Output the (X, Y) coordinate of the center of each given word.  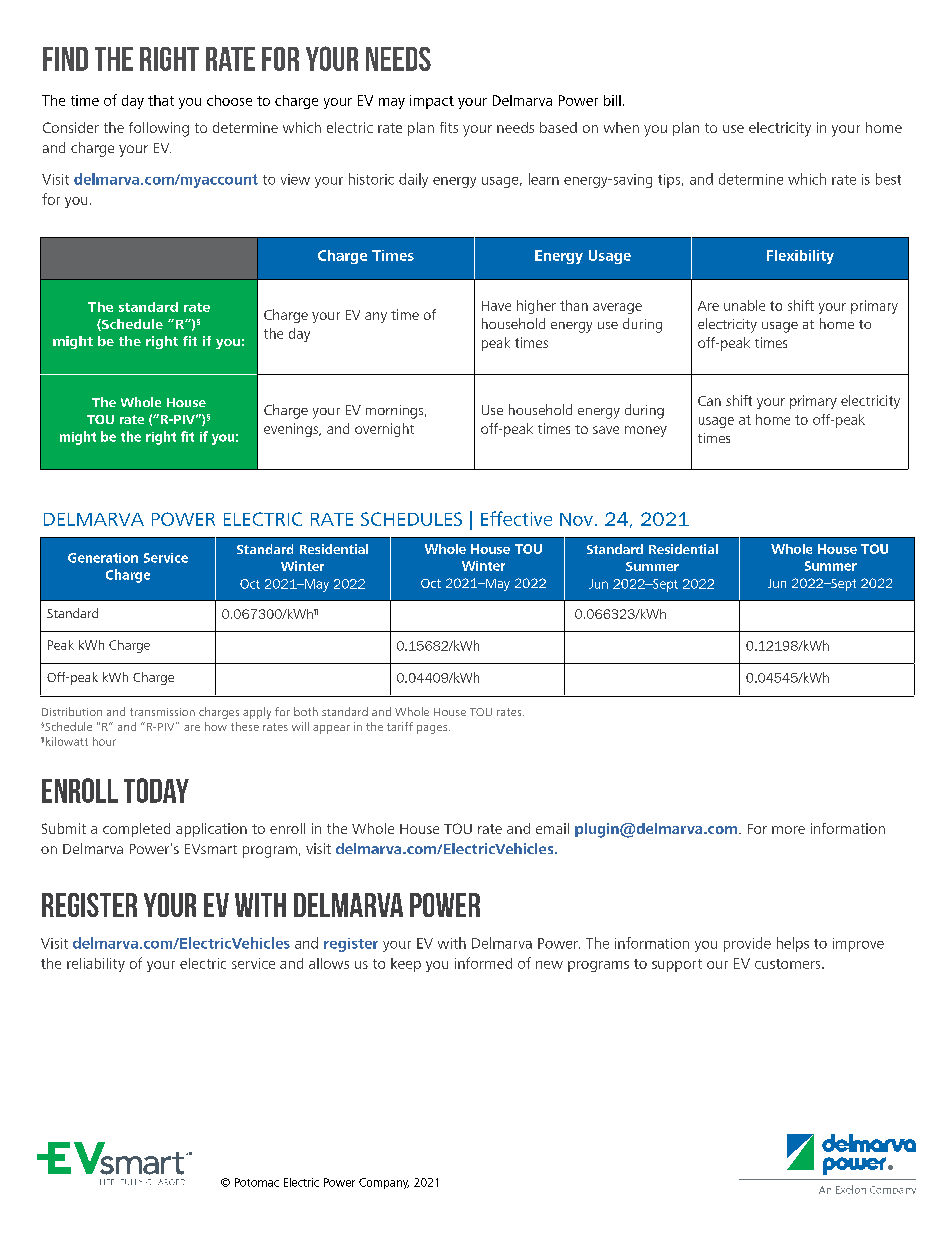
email (552, 828)
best (888, 179)
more (788, 830)
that (161, 100)
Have (496, 306)
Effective (516, 518)
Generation (103, 558)
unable (744, 305)
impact (432, 102)
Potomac (257, 1182)
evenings (292, 430)
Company (384, 1183)
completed (136, 830)
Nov (576, 519)
